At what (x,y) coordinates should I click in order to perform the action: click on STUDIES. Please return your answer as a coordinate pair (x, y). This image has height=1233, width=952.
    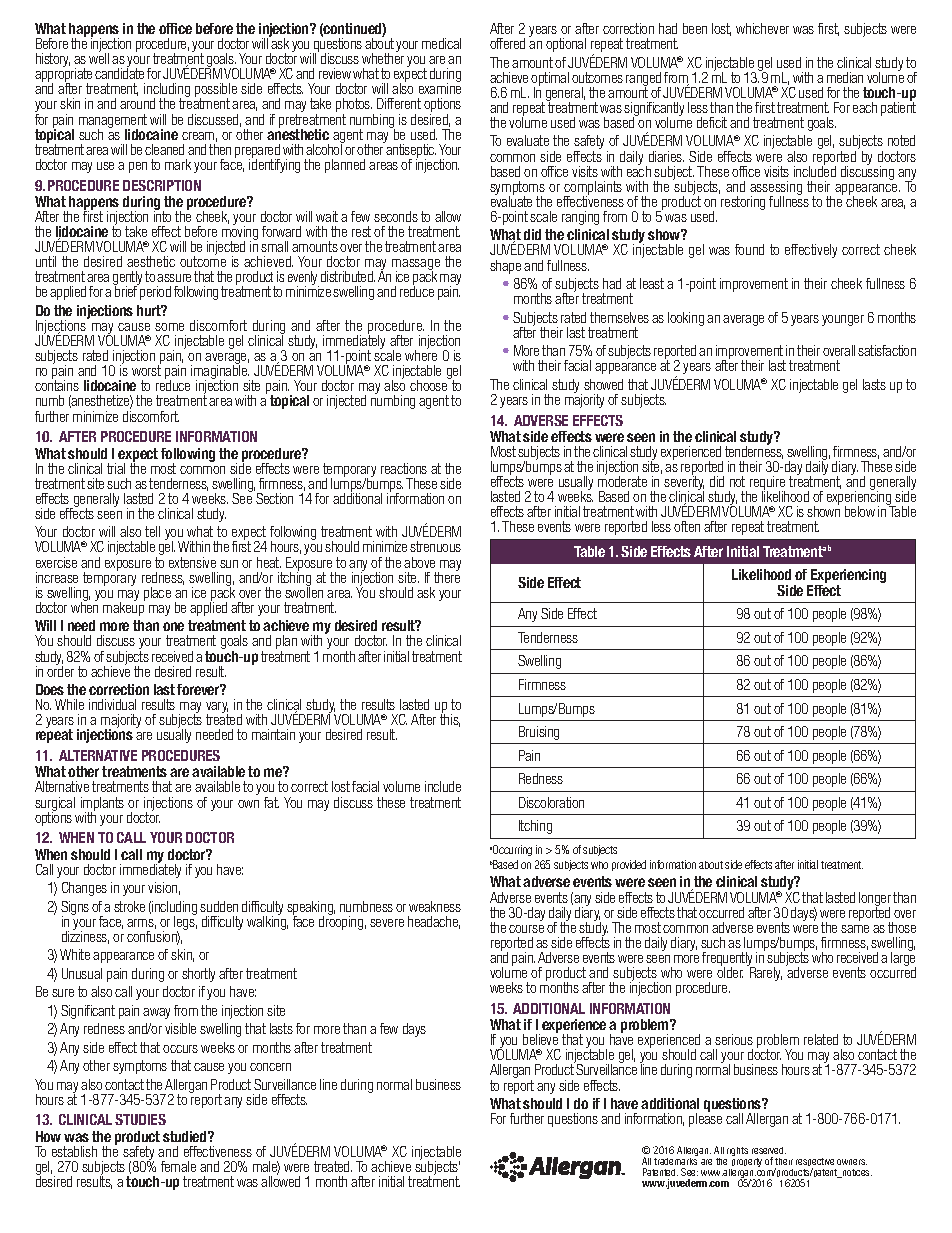
    Looking at the image, I should click on (140, 1119).
